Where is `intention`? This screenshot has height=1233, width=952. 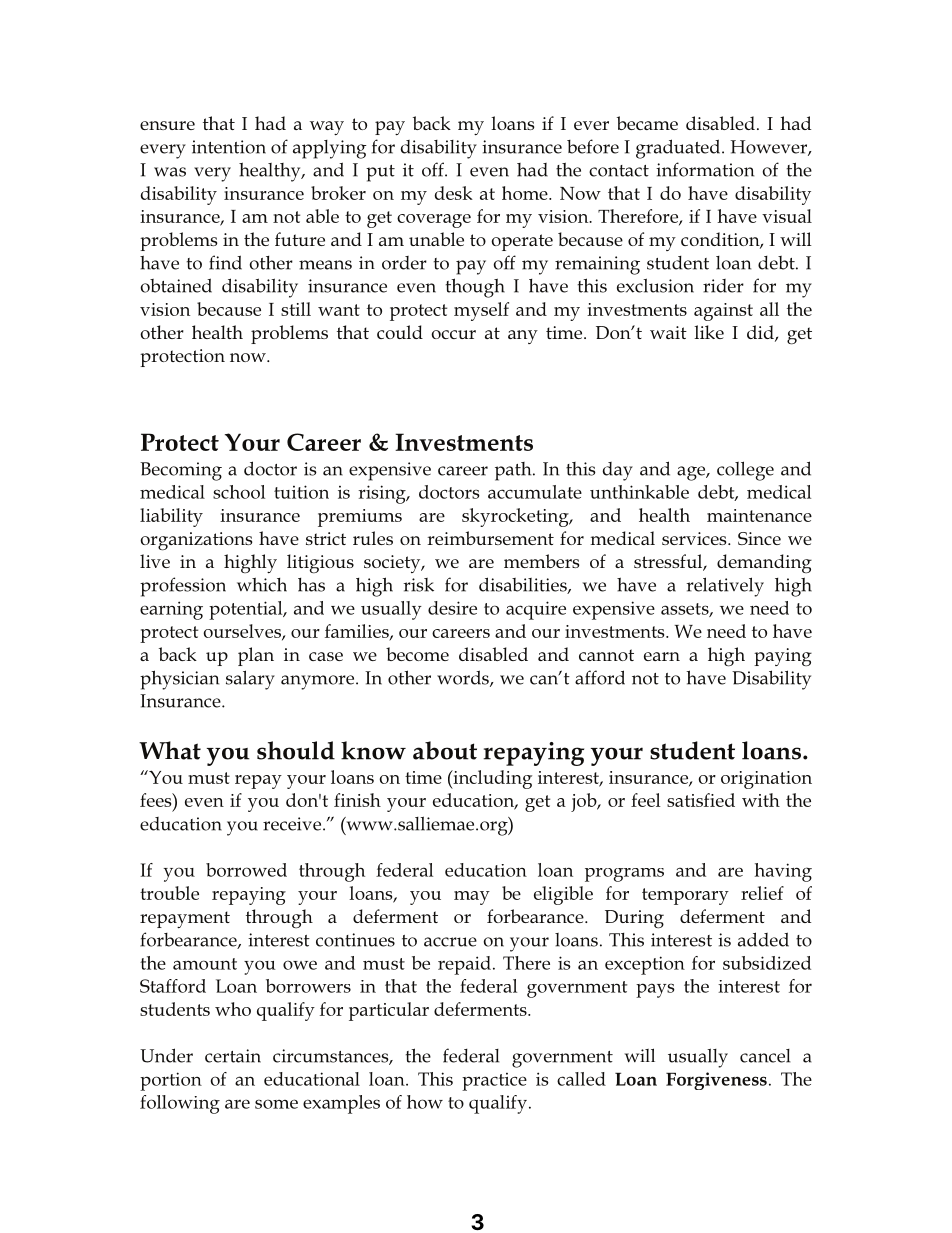
intention is located at coordinates (229, 147).
